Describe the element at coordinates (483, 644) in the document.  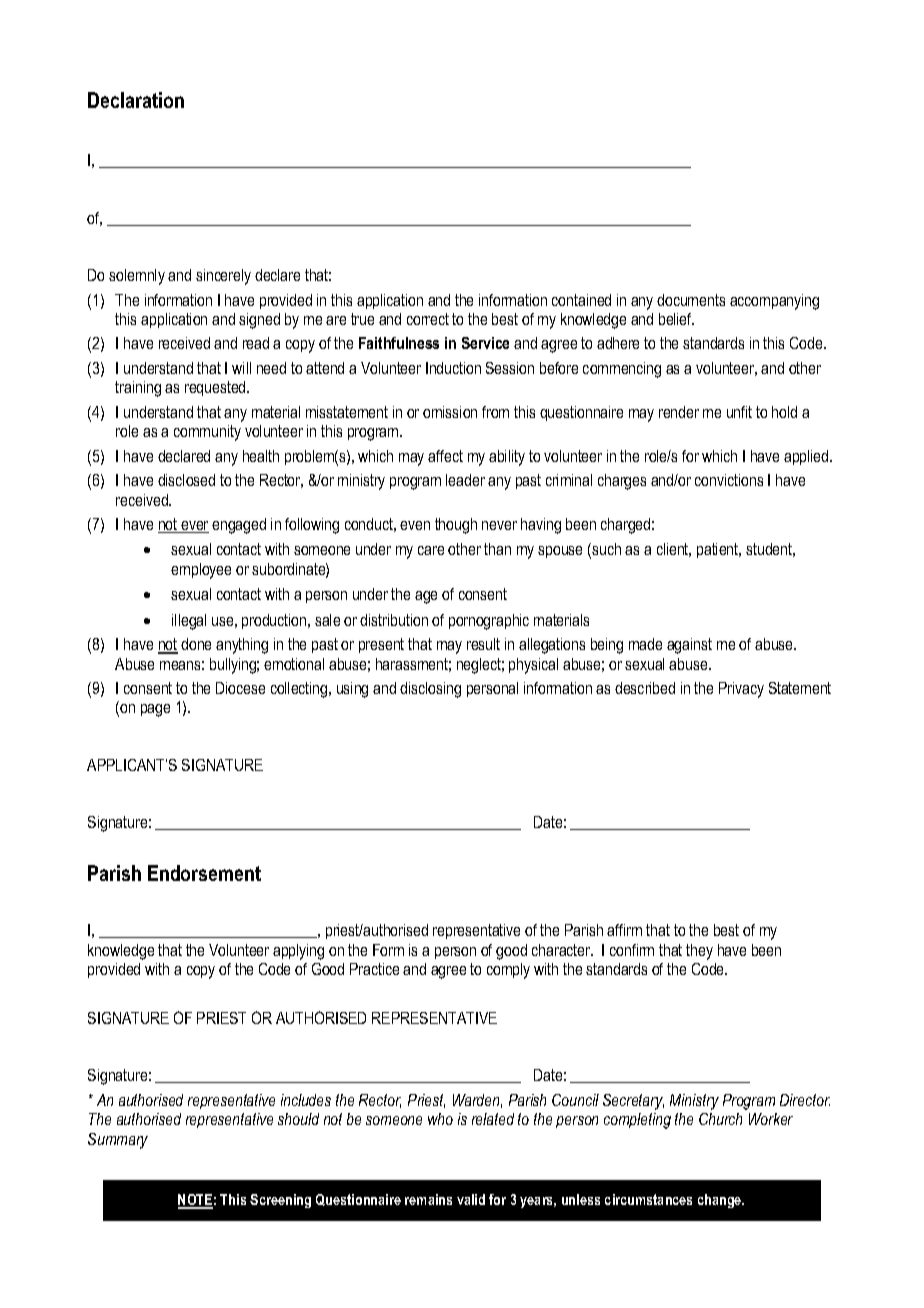
I see `result` at that location.
